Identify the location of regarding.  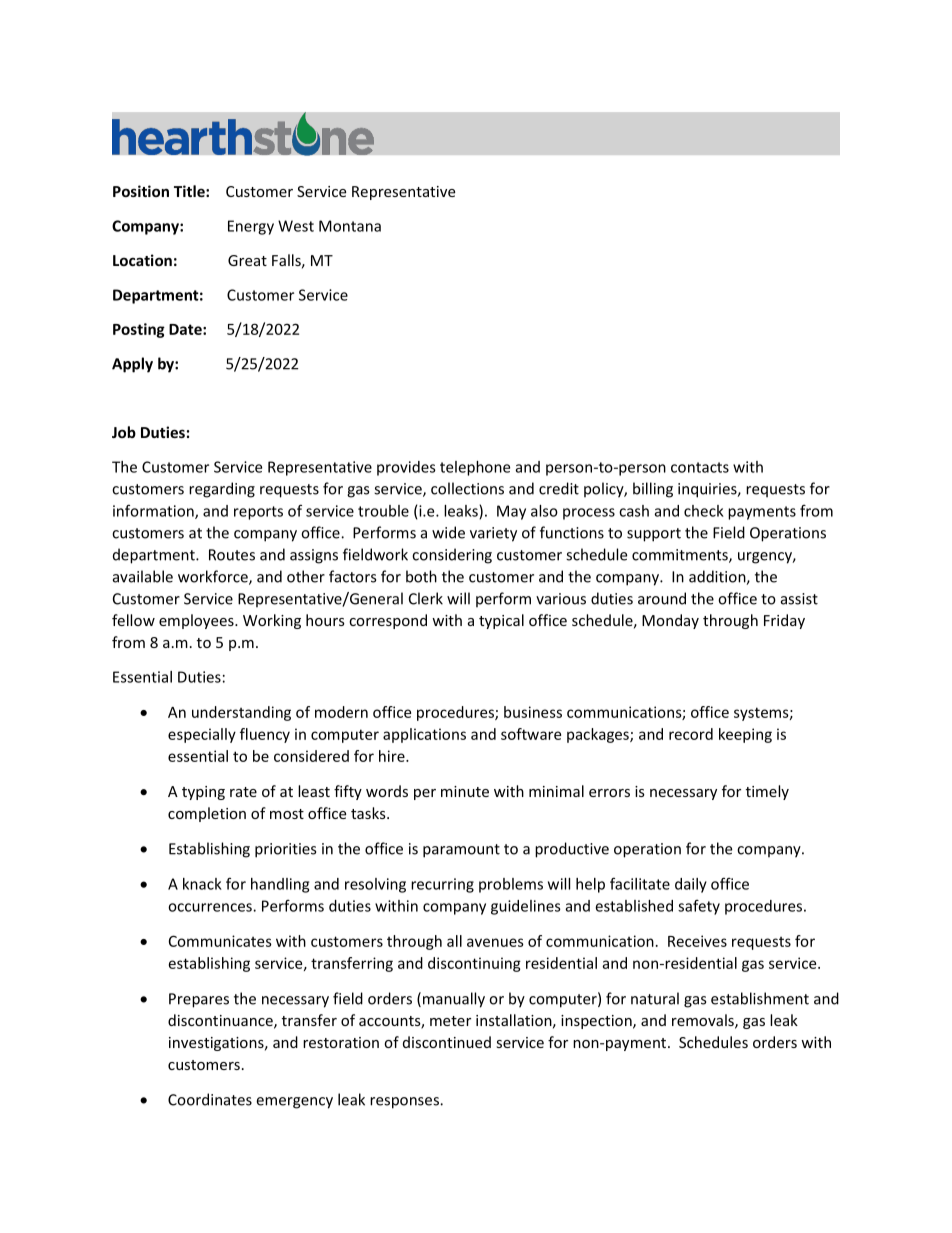
(222, 490).
